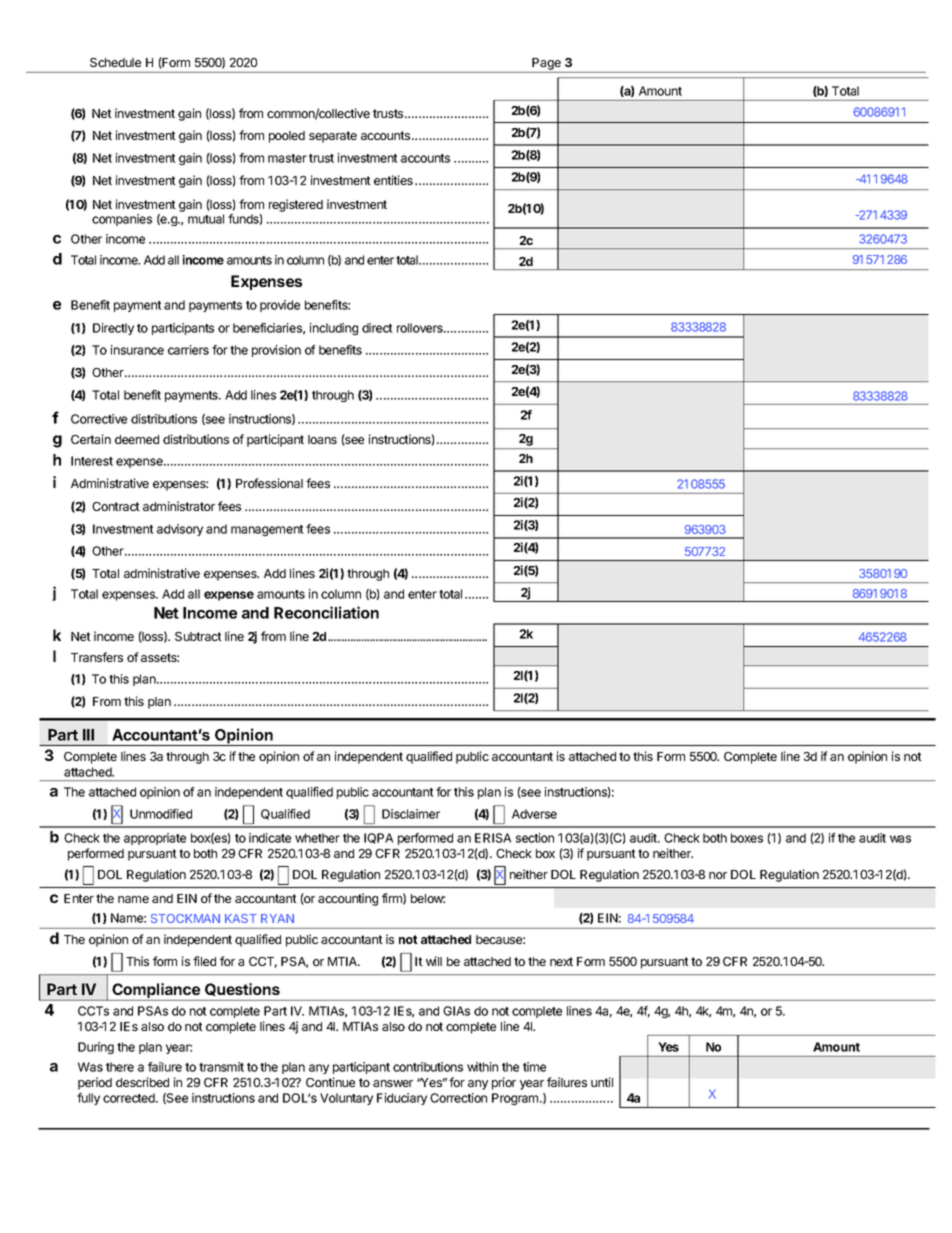  I want to click on Schedule, so click(115, 62).
